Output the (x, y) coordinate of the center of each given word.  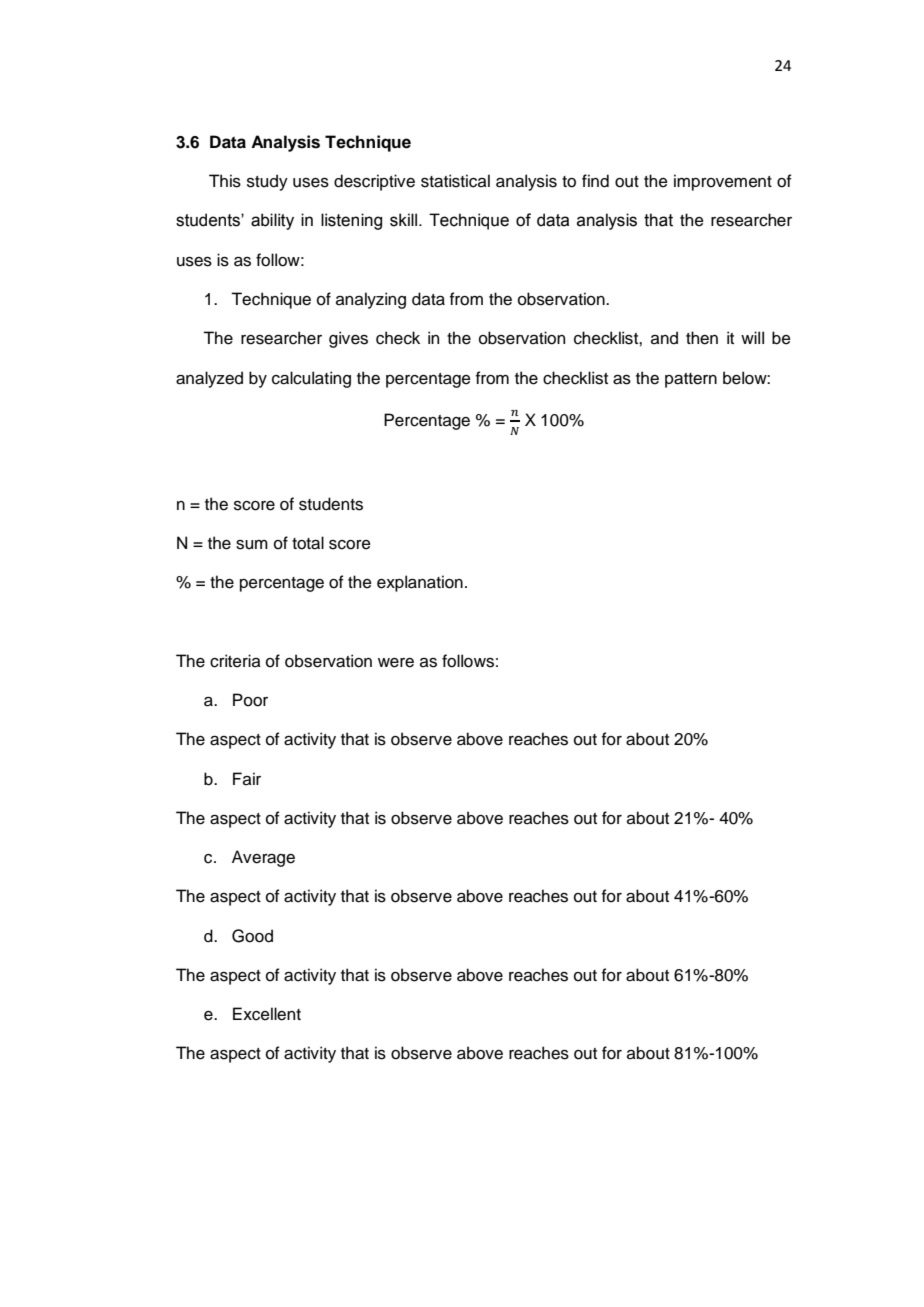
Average (263, 858)
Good (252, 936)
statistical (455, 181)
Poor (250, 700)
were (396, 663)
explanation (420, 583)
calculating (311, 379)
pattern (691, 380)
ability (272, 221)
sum (252, 545)
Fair (247, 779)
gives (348, 339)
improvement (723, 182)
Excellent (267, 1014)
